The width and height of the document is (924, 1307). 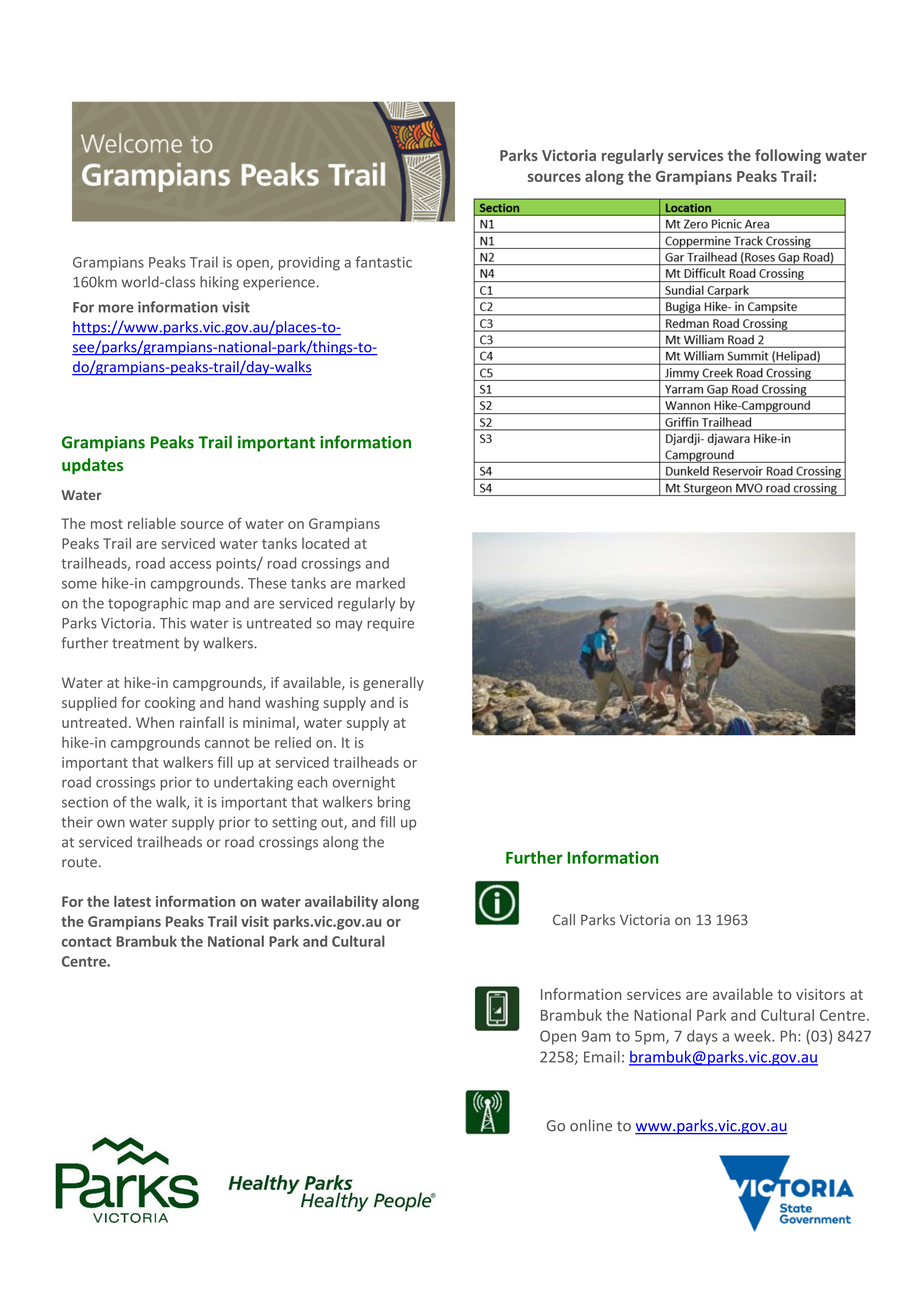 What do you see at coordinates (325, 543) in the document?
I see `located` at bounding box center [325, 543].
